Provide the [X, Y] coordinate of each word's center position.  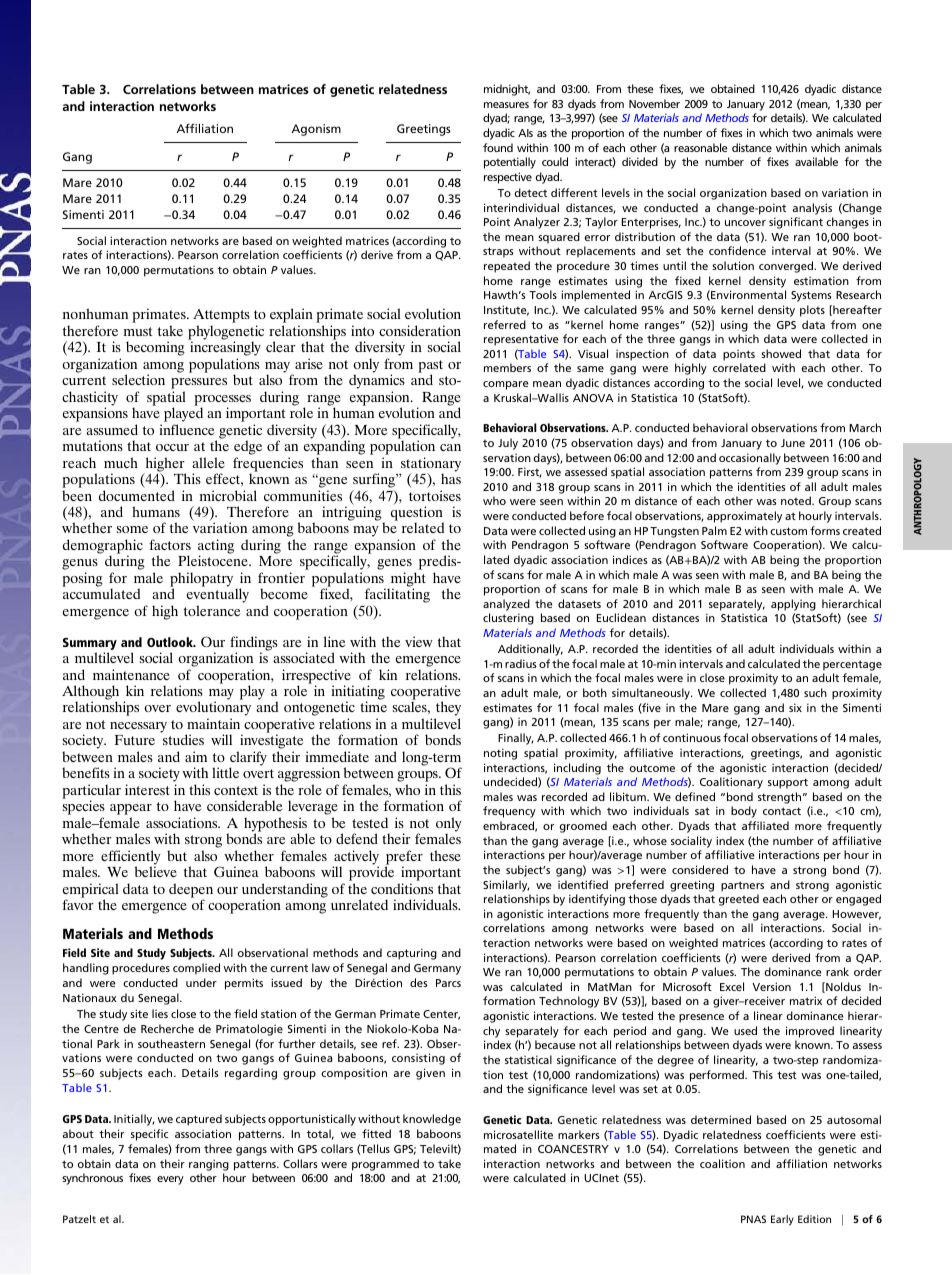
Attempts [221, 317]
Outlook [171, 642]
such [815, 692]
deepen [191, 891]
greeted [739, 900]
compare [506, 385]
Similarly [506, 886]
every [170, 1180]
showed [781, 353]
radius [521, 663]
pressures [199, 385]
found [498, 147]
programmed [385, 1165]
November [654, 103]
